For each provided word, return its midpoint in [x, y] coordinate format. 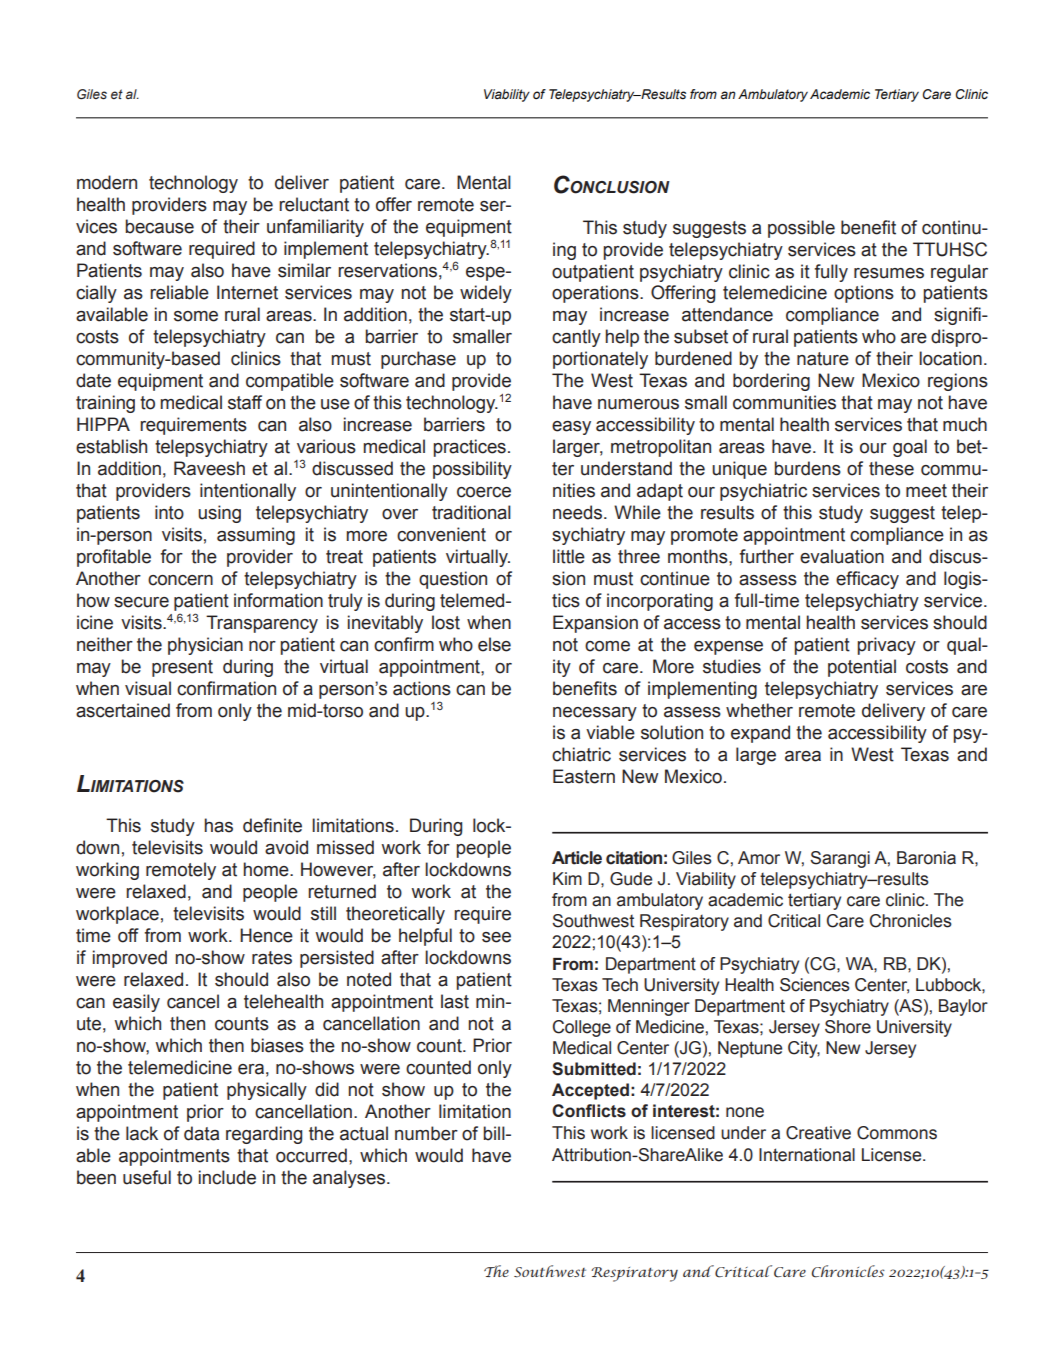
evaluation [842, 556]
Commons [897, 1133]
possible [801, 229]
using [219, 514]
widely [486, 294]
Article [577, 858]
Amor [759, 858]
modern [107, 182]
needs [579, 512]
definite [272, 825]
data [201, 1133]
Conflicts [589, 1111]
